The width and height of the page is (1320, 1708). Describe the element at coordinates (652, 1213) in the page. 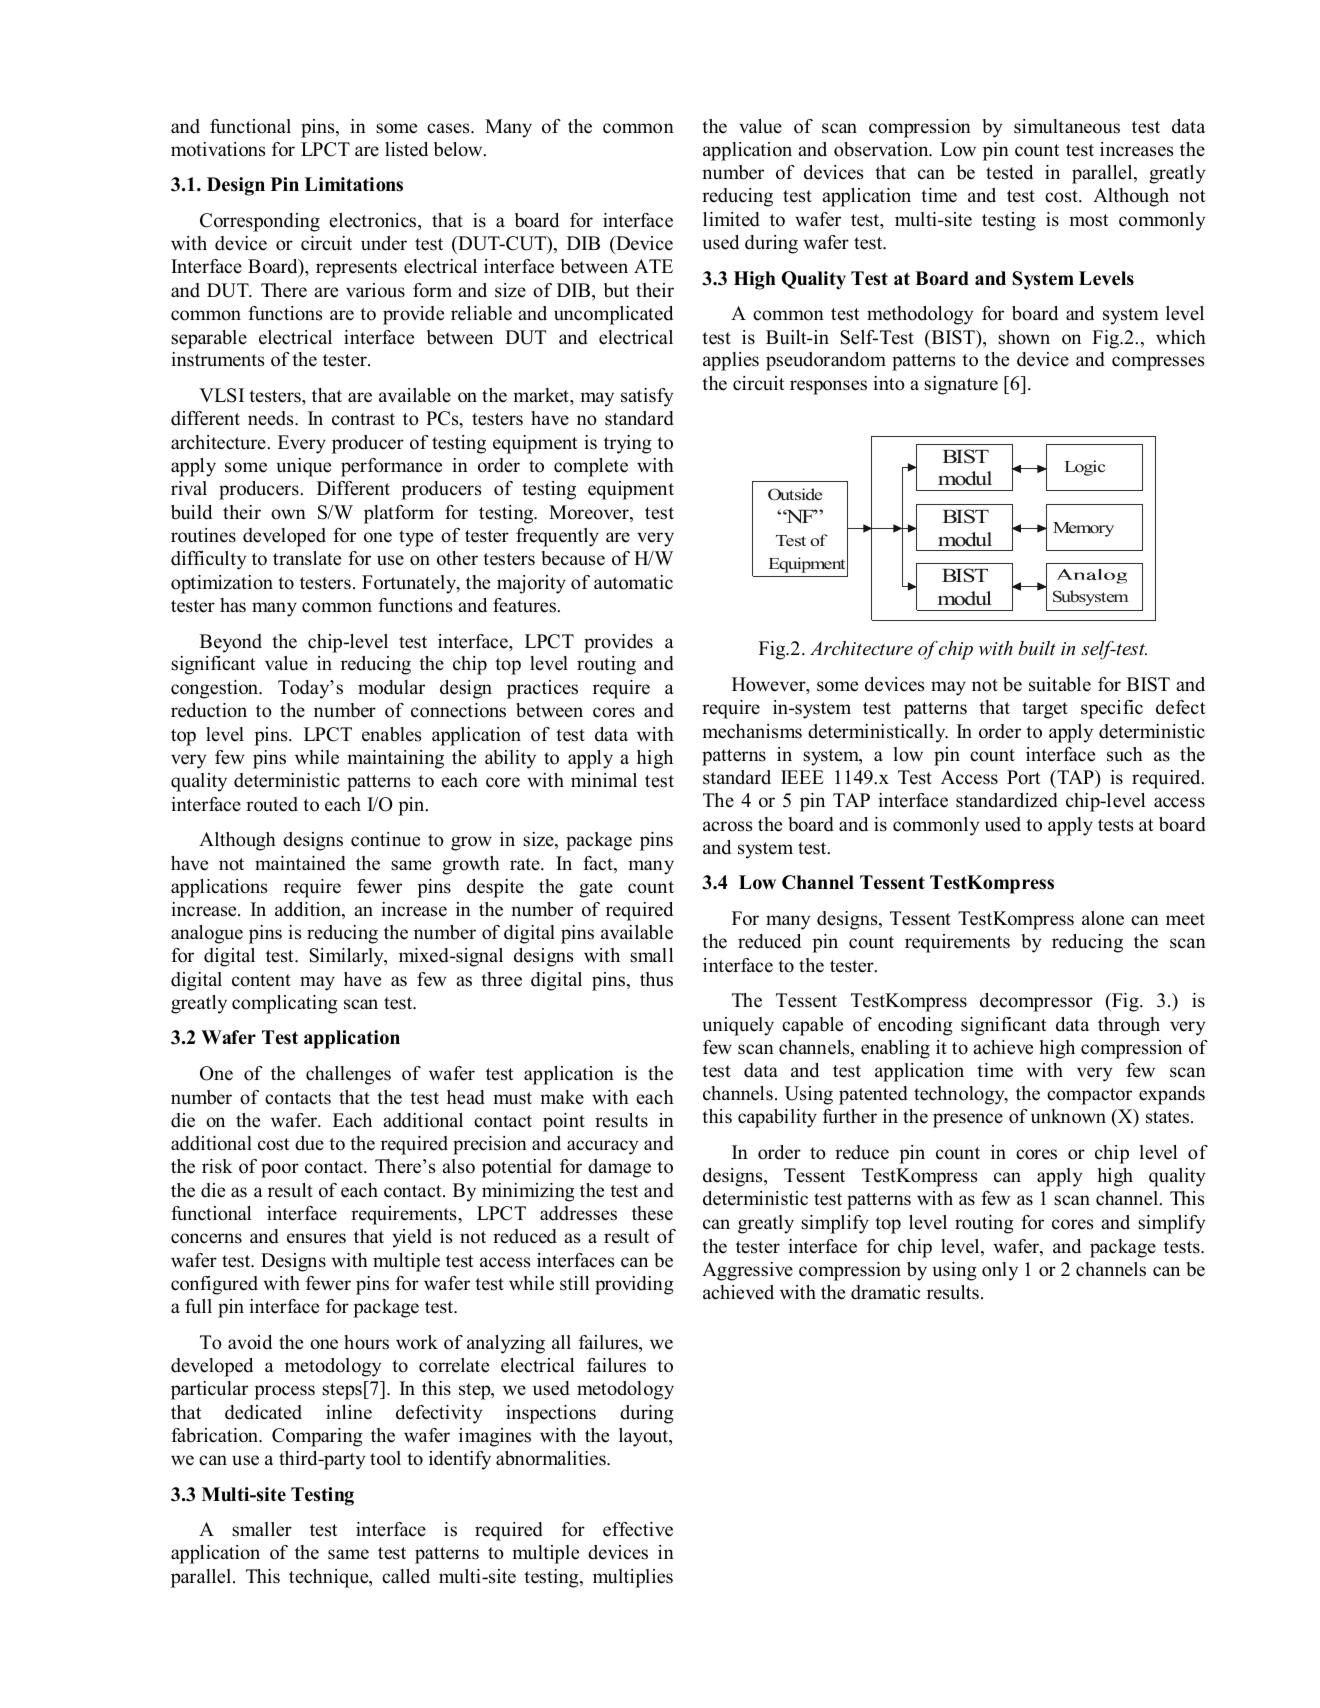

I see `these` at that location.
